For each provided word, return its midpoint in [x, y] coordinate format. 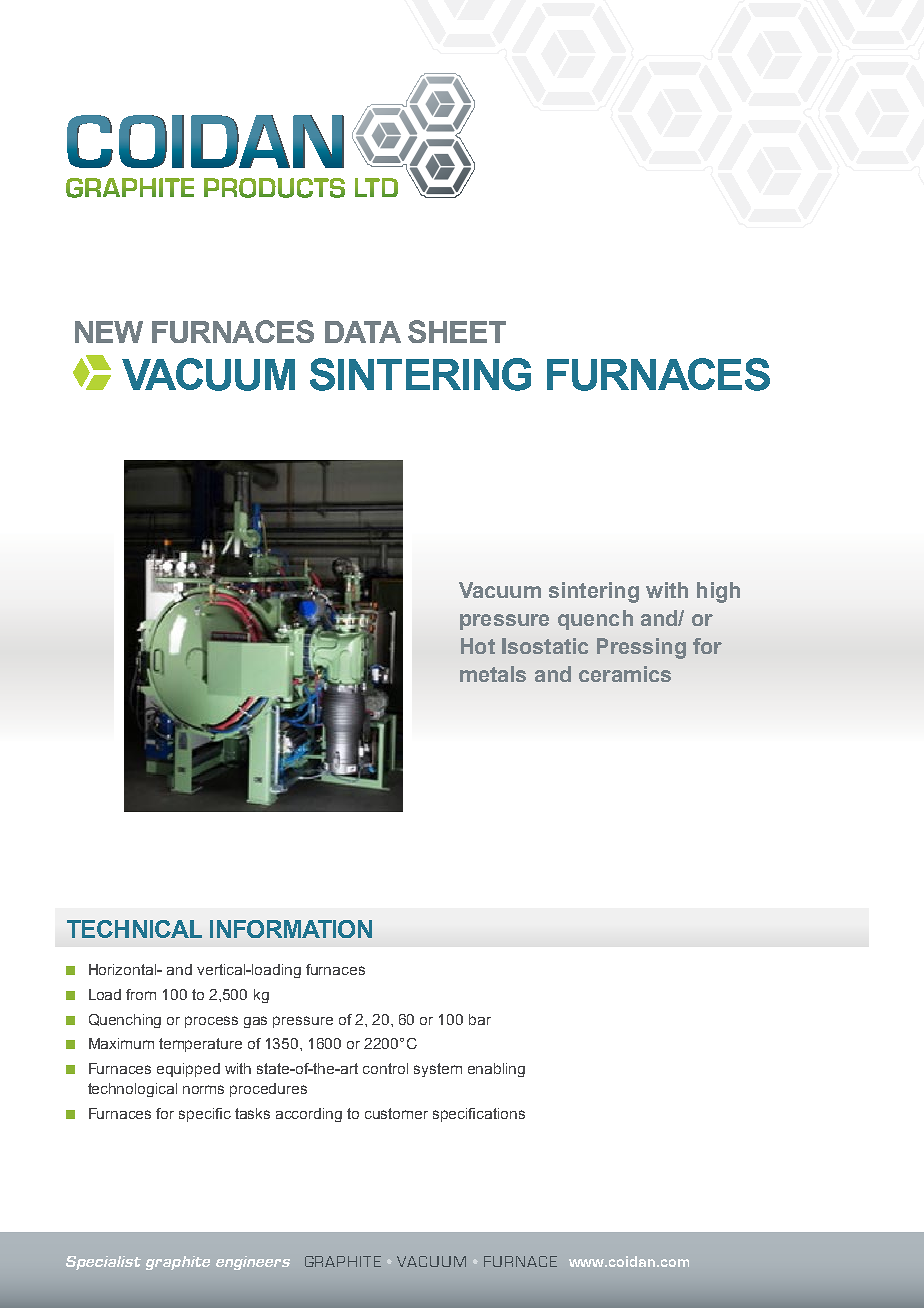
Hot [478, 646]
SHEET [457, 331]
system [438, 1070]
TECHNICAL [134, 929]
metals [493, 674]
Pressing [641, 648]
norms [203, 1089]
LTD [376, 187]
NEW [109, 332]
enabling [496, 1070]
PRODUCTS [274, 188]
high [718, 592]
